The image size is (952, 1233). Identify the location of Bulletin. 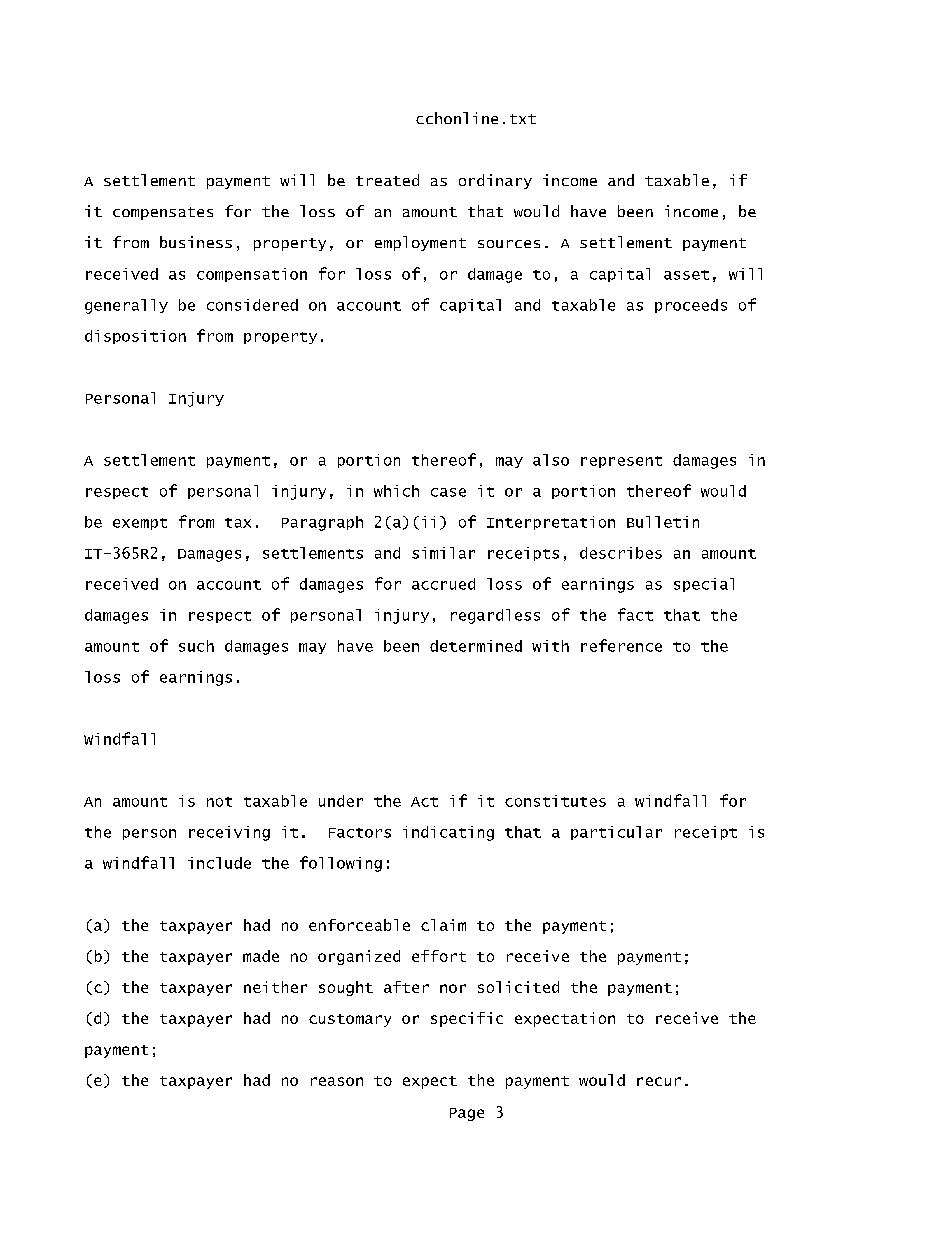
(663, 522).
